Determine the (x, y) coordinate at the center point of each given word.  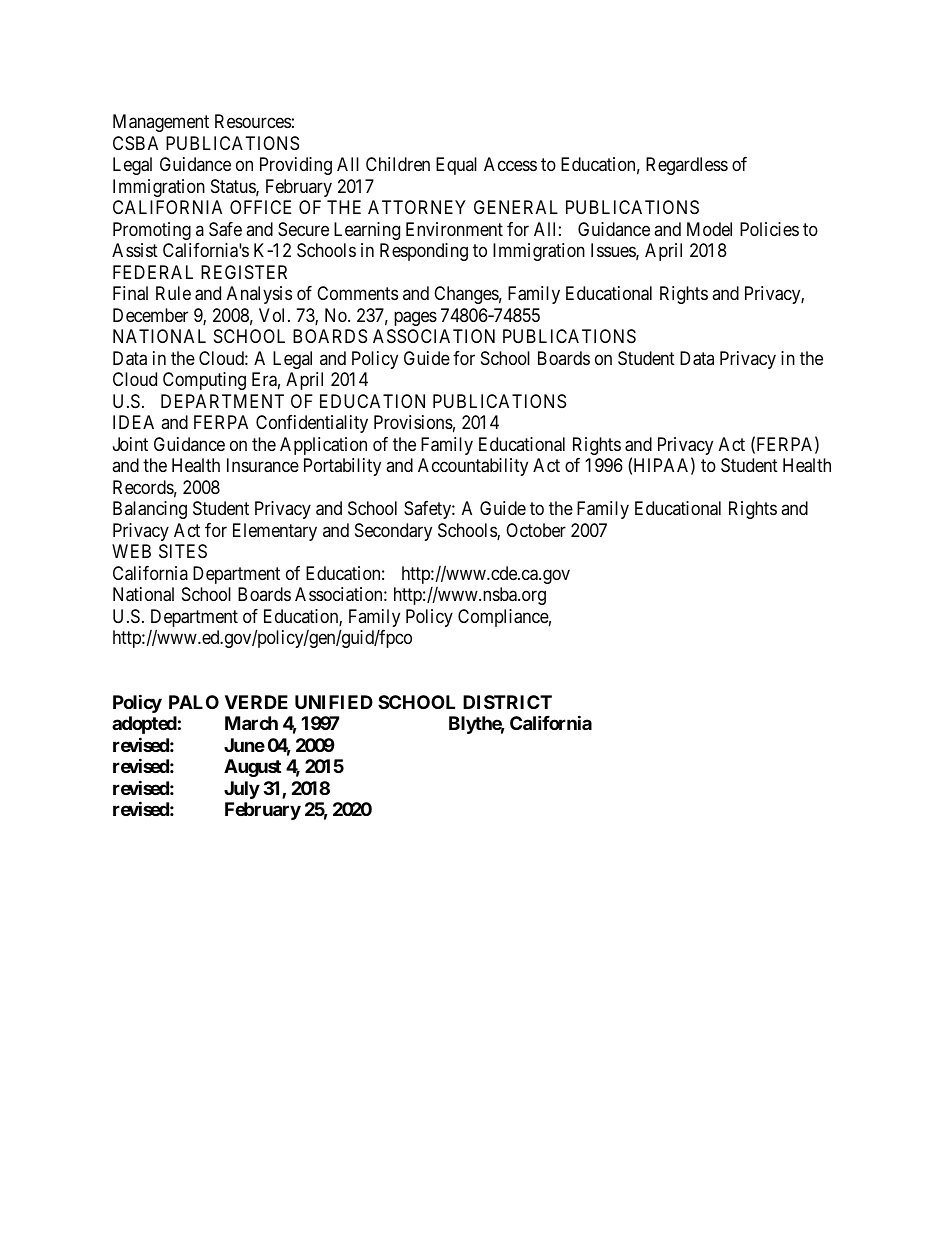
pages (415, 318)
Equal (456, 166)
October (536, 530)
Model (709, 229)
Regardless (687, 166)
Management (161, 123)
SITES (183, 551)
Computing (204, 381)
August (252, 768)
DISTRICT (507, 702)
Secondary (393, 532)
